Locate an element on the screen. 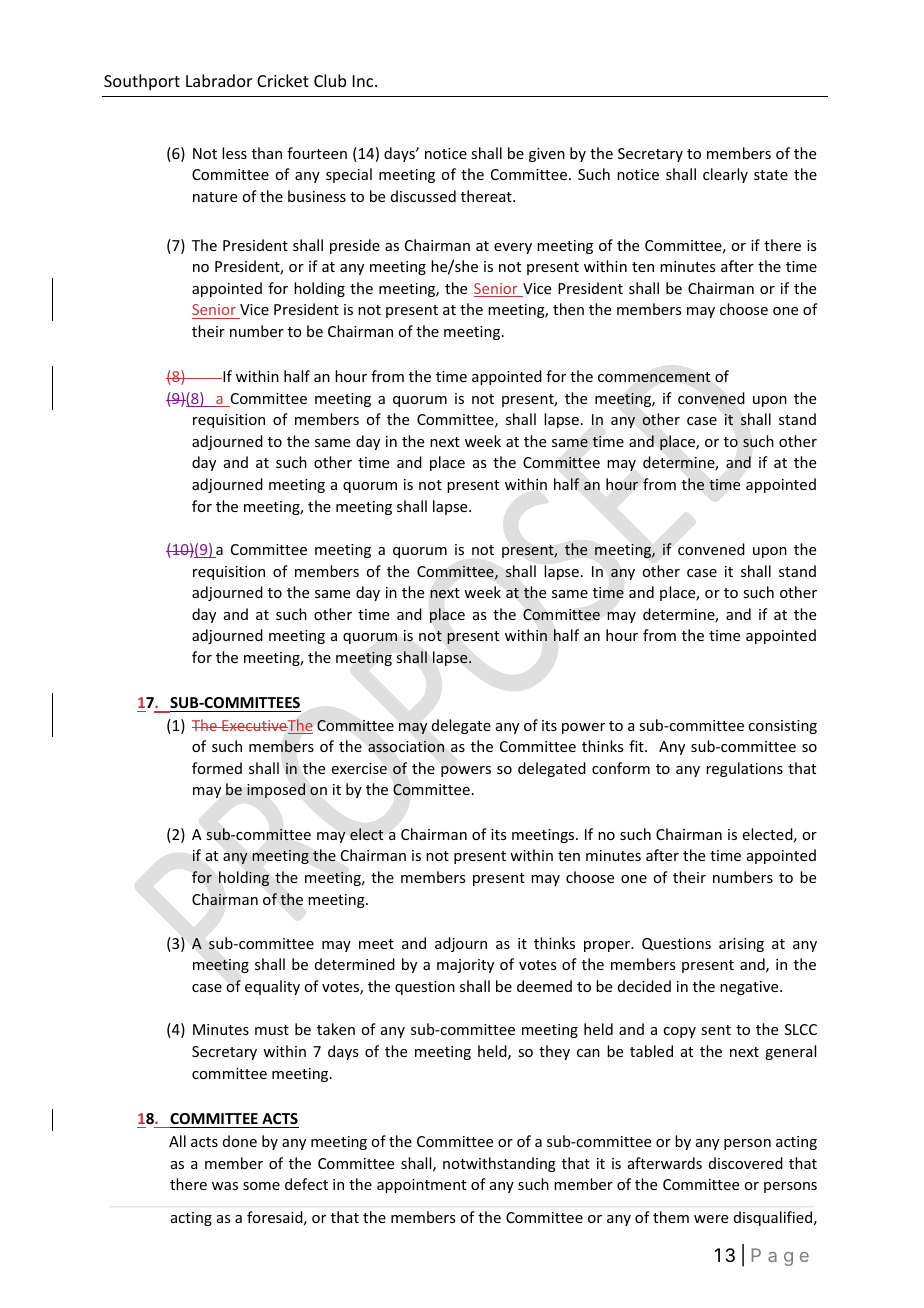 This screenshot has height=1308, width=924. clearly is located at coordinates (725, 175).
